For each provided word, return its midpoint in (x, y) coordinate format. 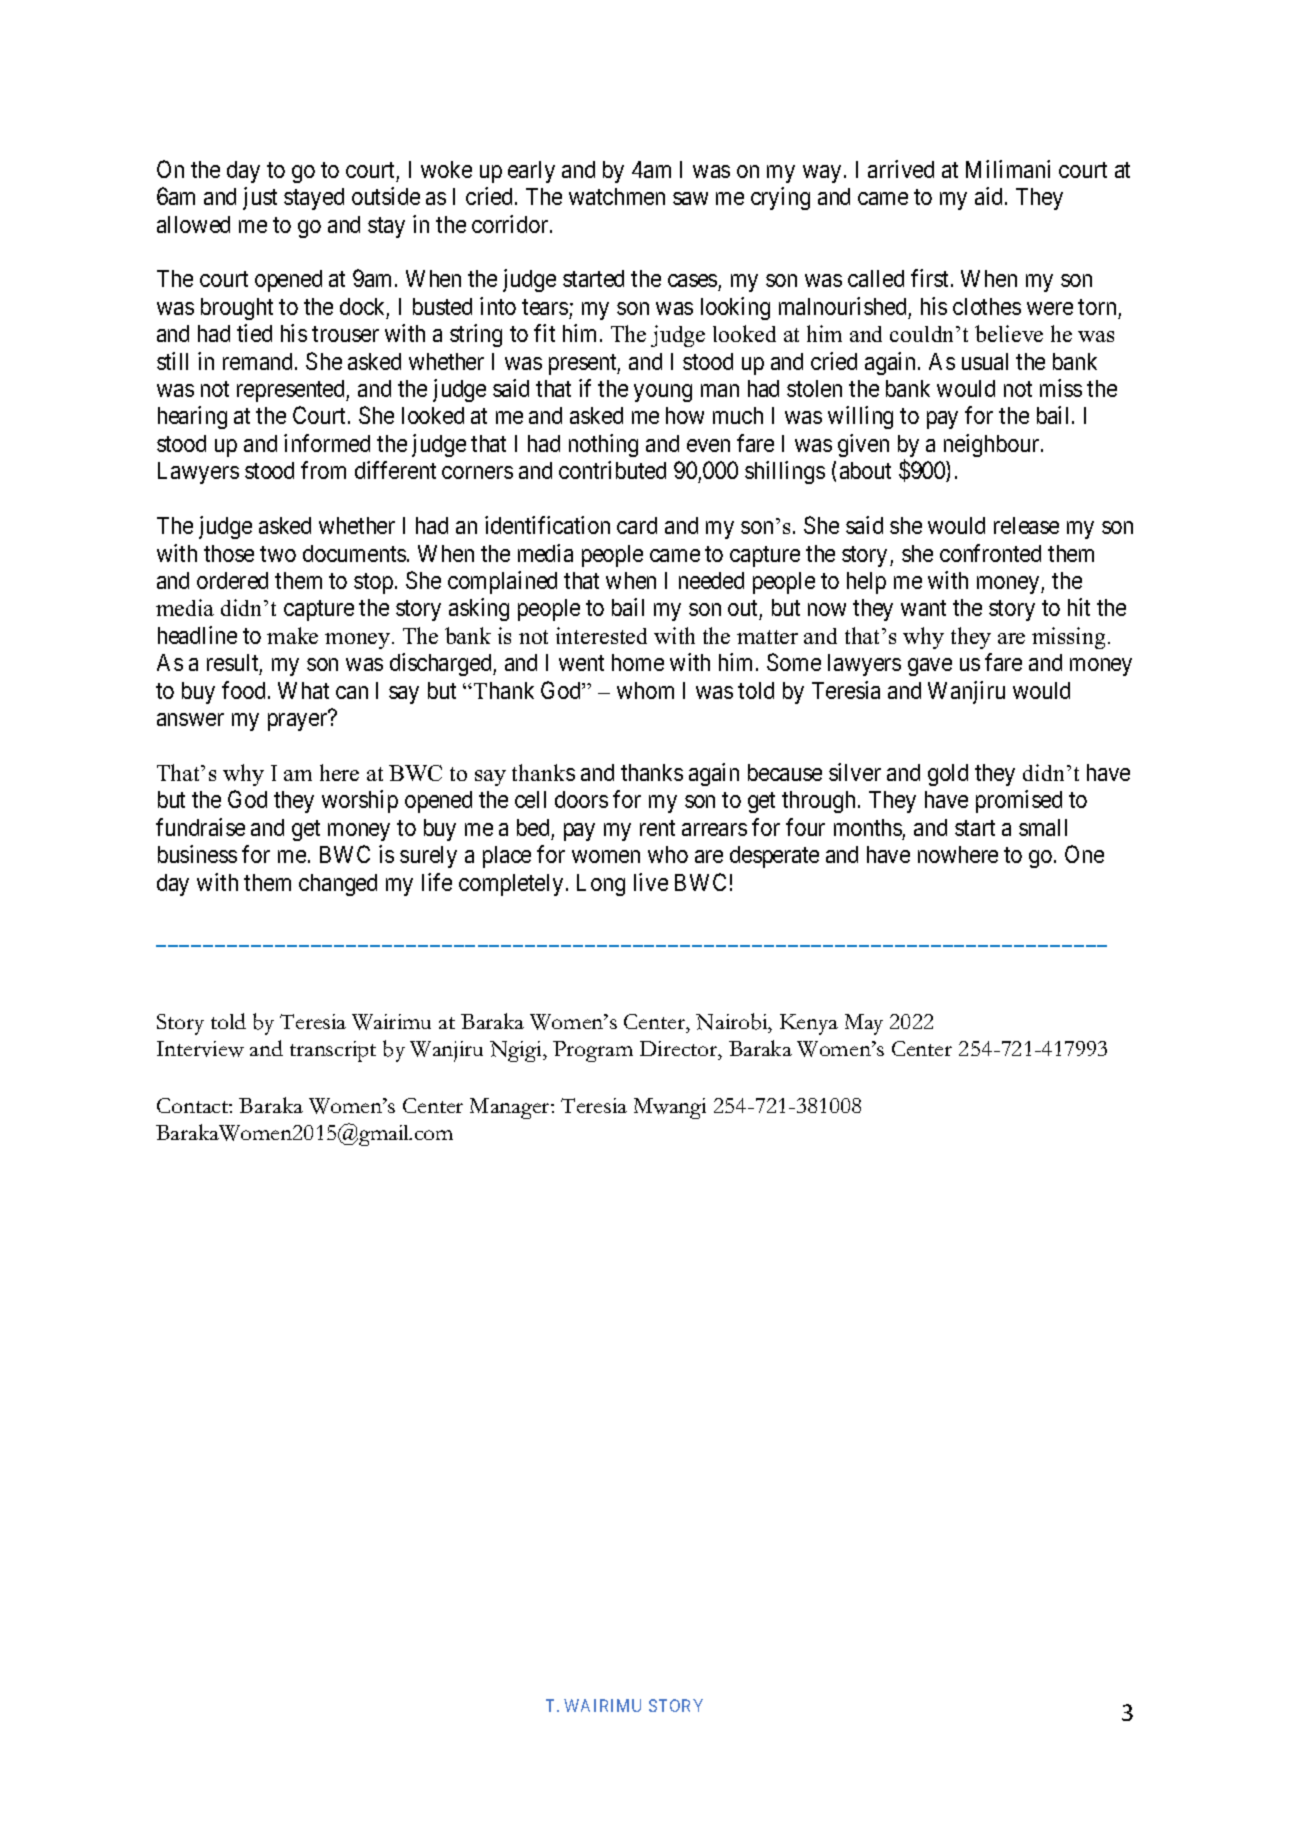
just (260, 198)
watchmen (617, 196)
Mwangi (670, 1108)
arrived (901, 169)
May (864, 1024)
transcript (333, 1051)
